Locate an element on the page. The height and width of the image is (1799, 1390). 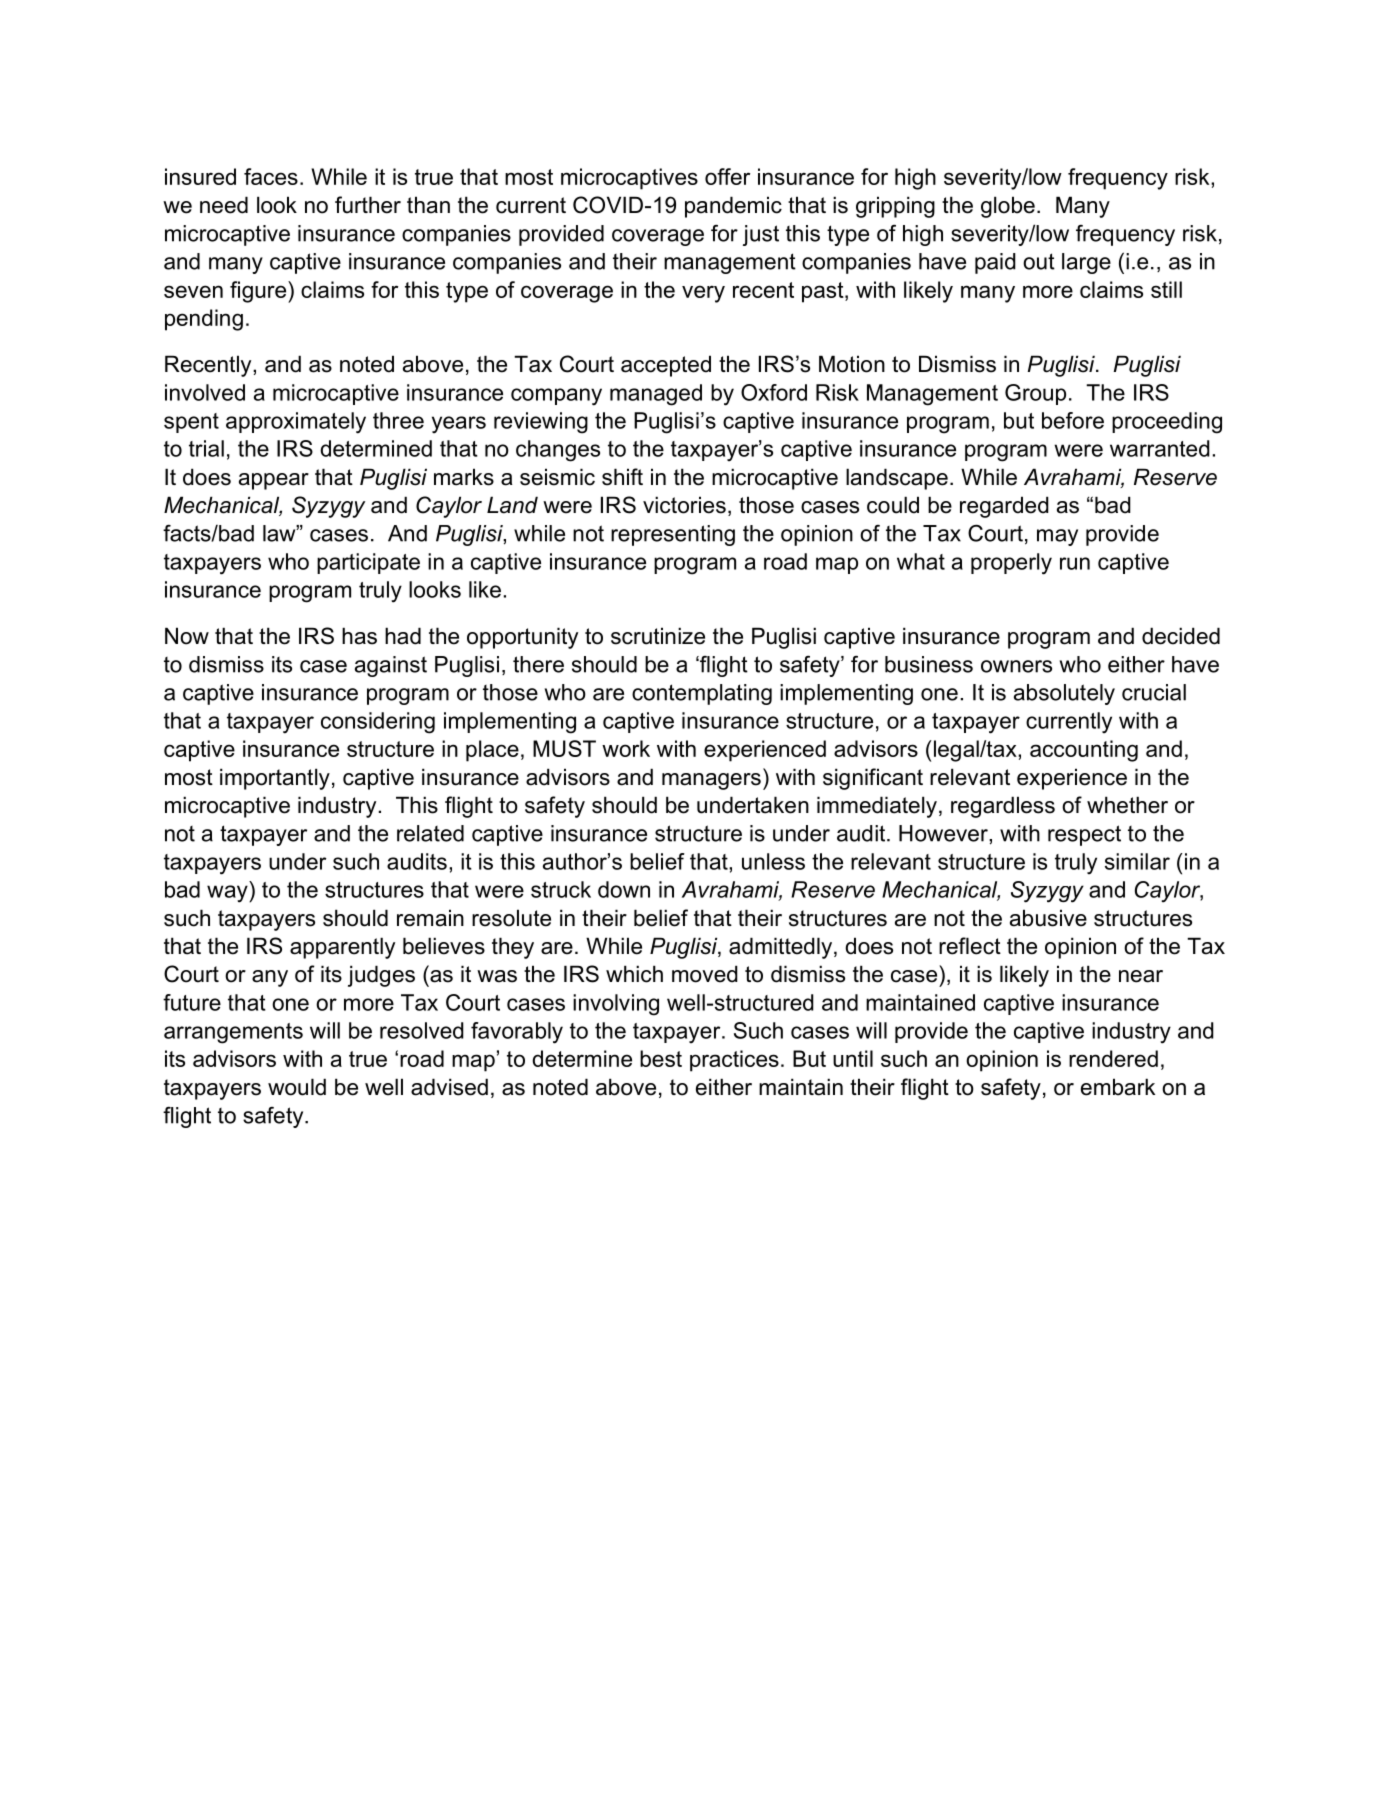
way is located at coordinates (228, 894).
